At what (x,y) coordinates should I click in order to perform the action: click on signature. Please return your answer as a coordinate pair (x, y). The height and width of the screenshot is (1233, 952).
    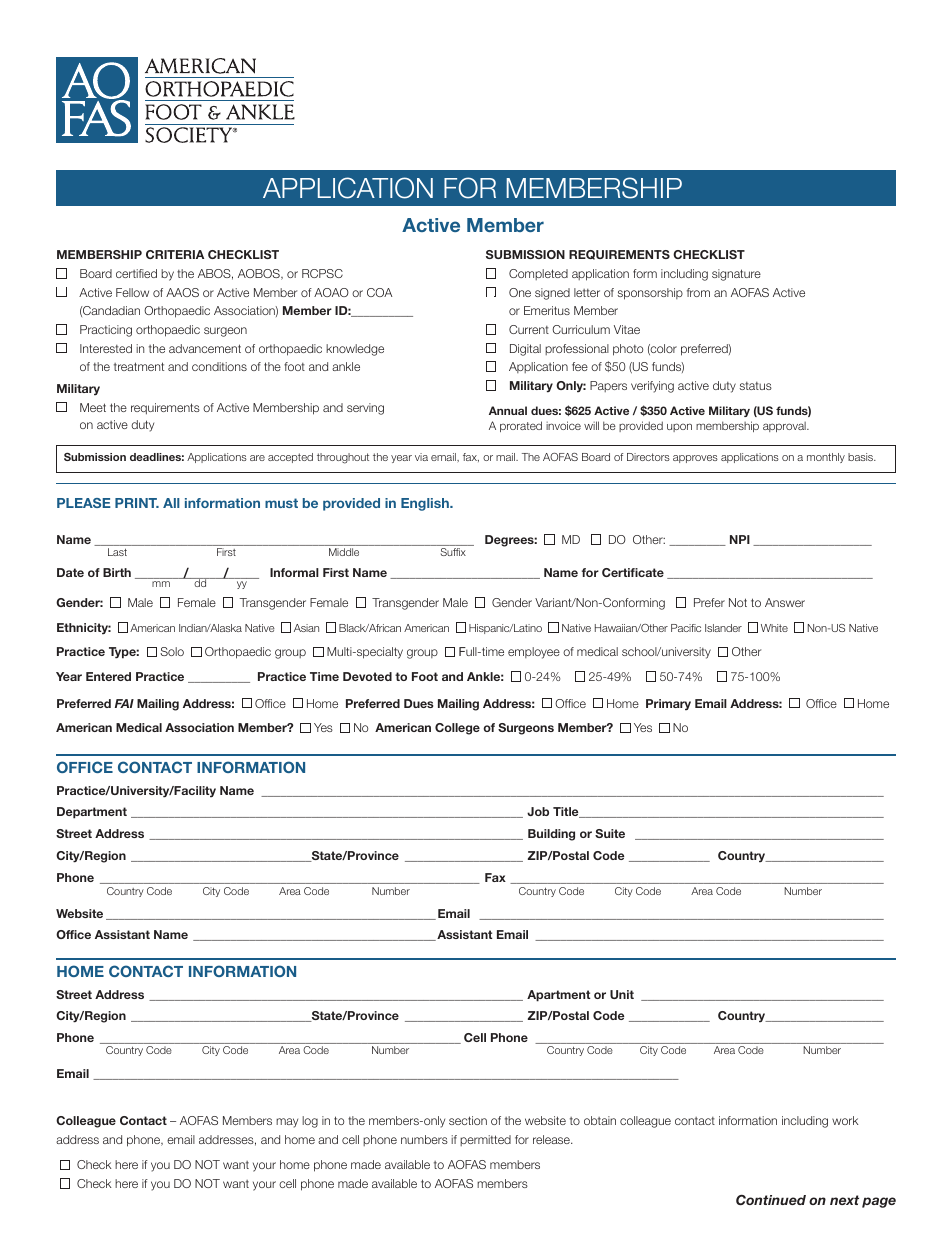
    Looking at the image, I should click on (736, 275).
